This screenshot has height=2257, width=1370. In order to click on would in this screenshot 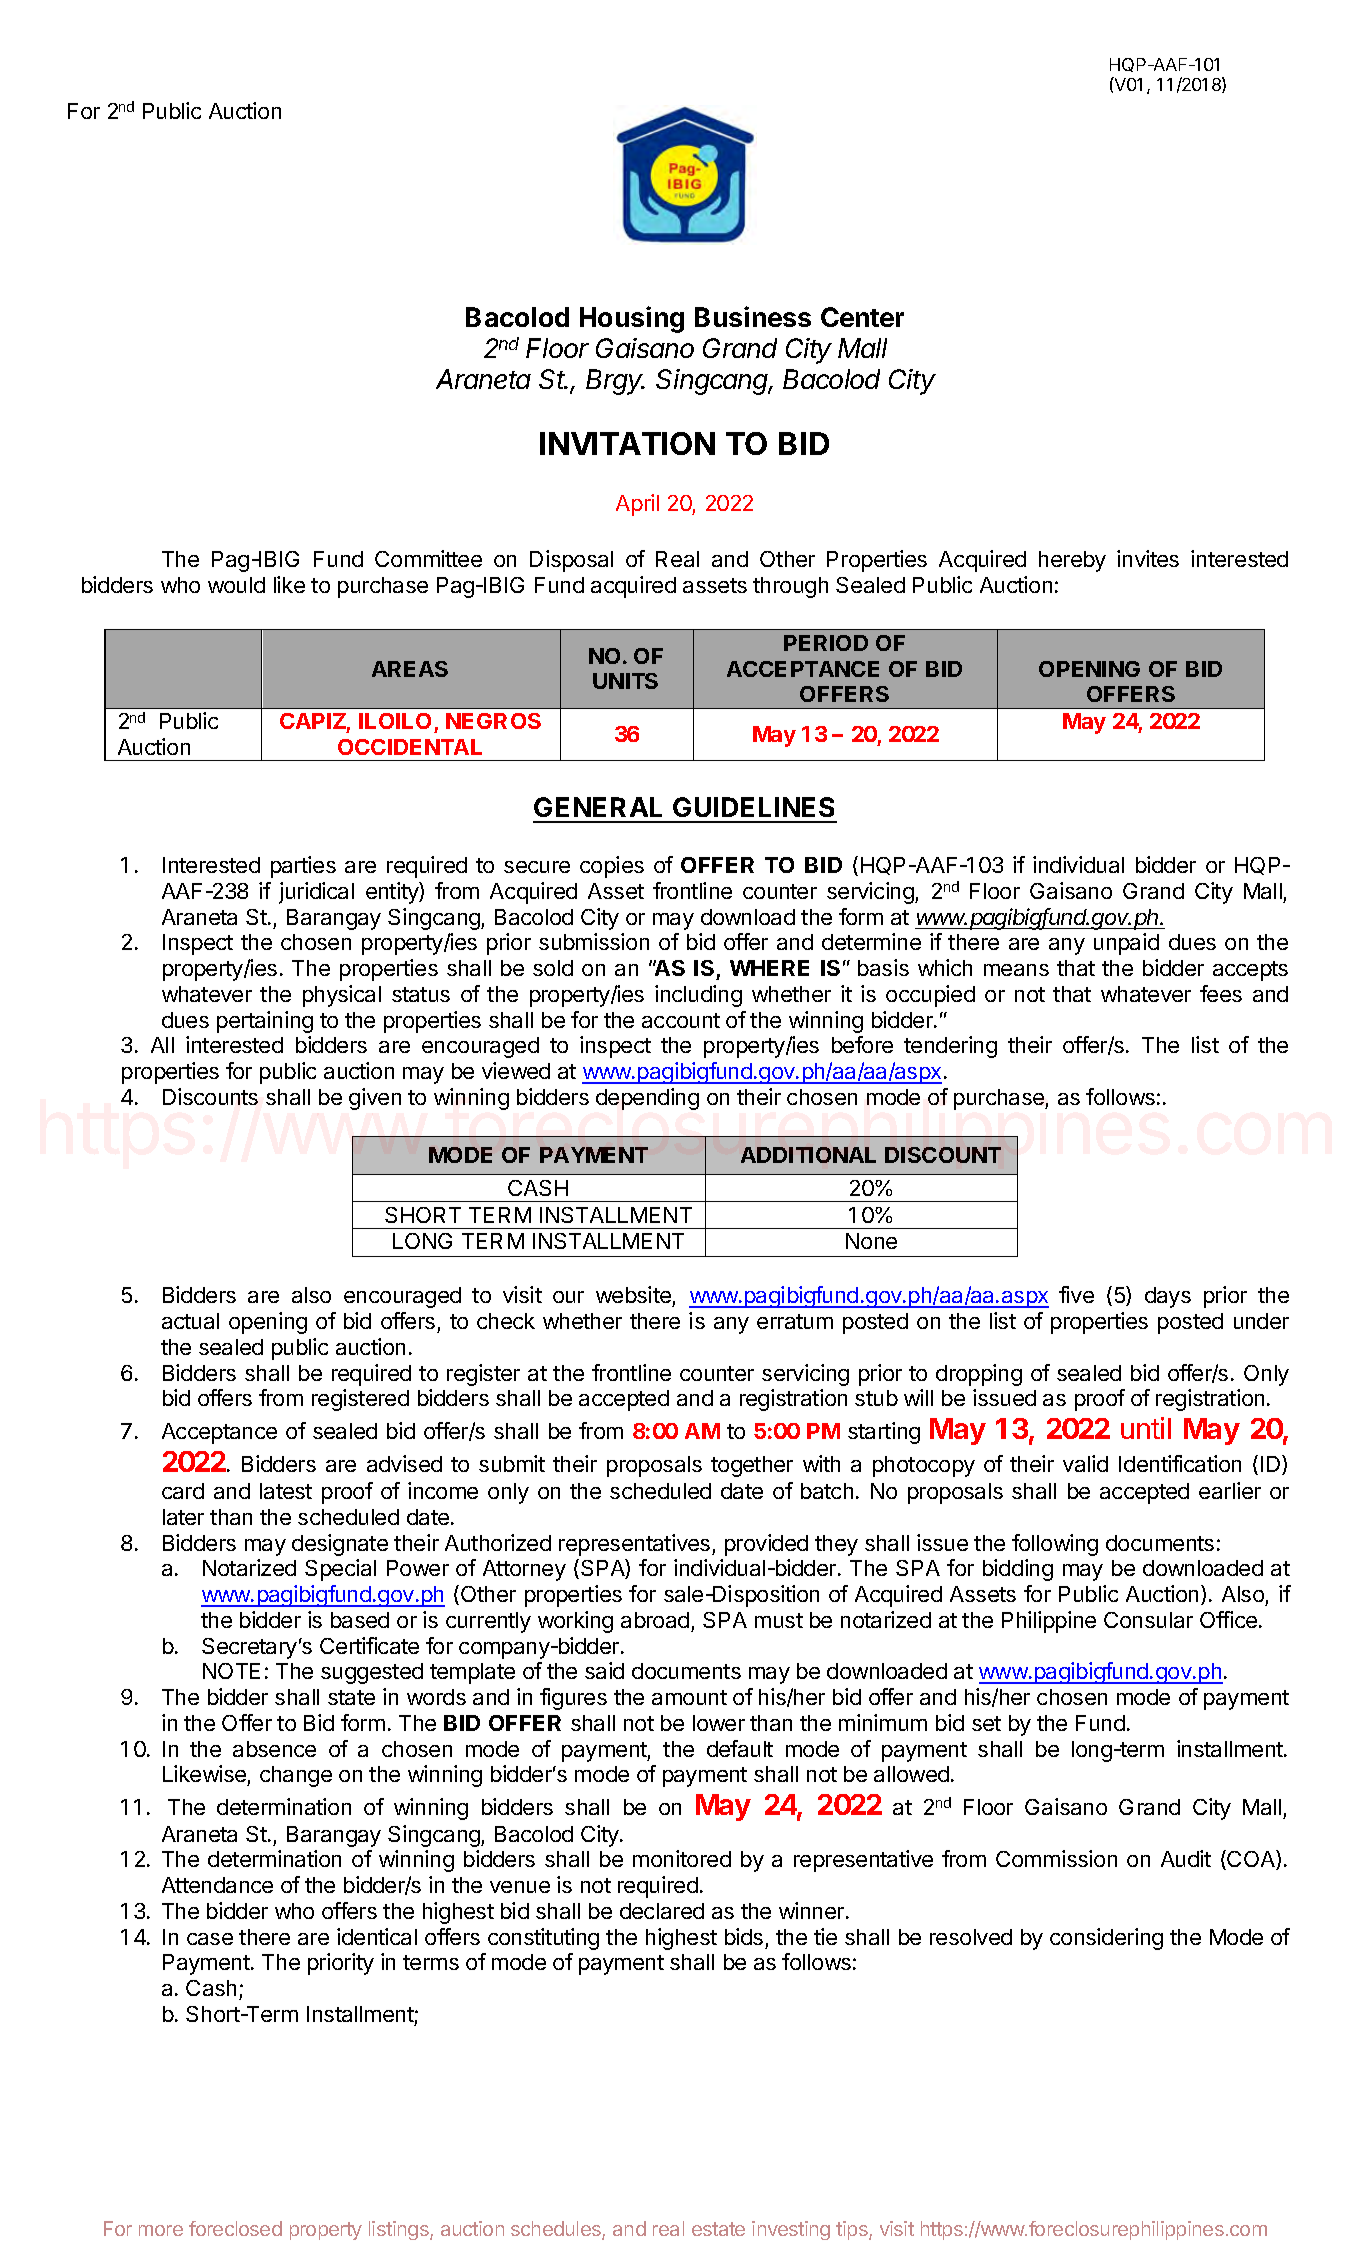, I will do `click(236, 585)`.
